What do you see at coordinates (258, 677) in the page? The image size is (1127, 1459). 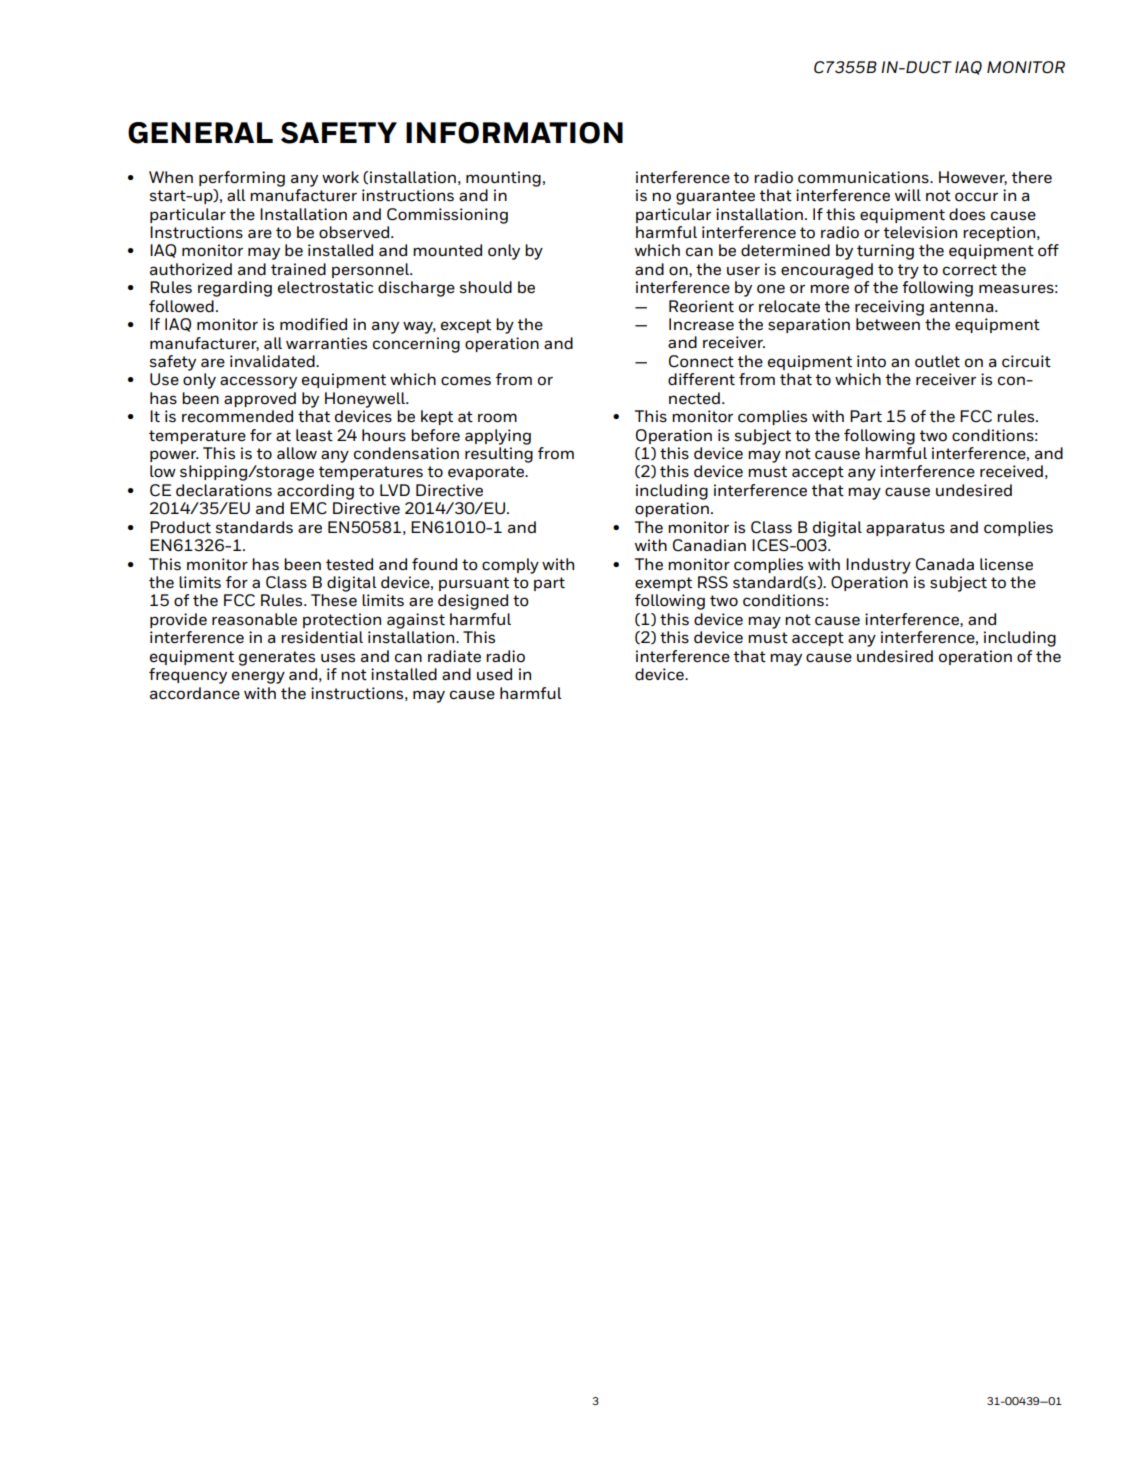 I see `energy` at bounding box center [258, 677].
